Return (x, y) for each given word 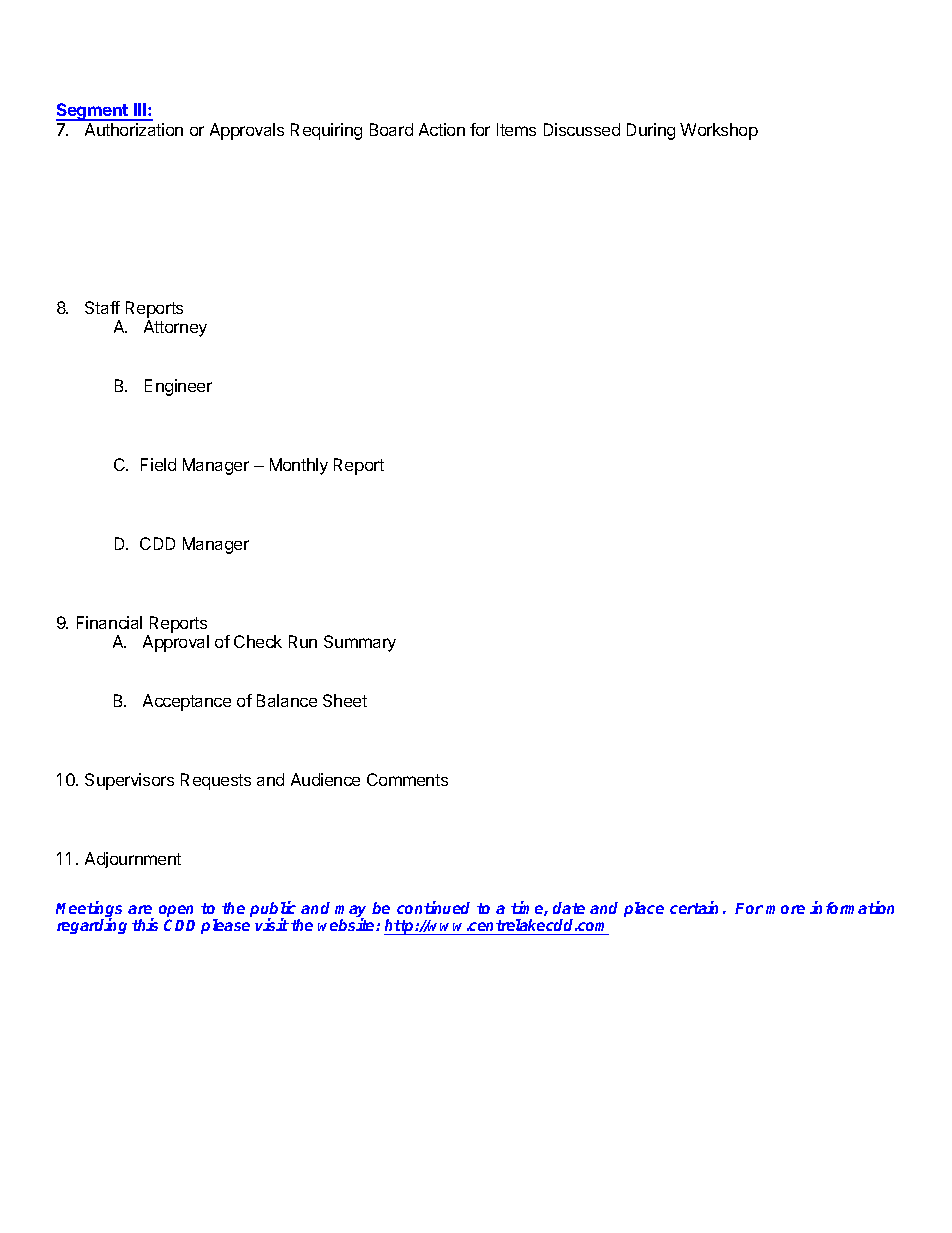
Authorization (134, 129)
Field (158, 464)
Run (303, 641)
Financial (109, 622)
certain (694, 907)
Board (391, 129)
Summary (360, 643)
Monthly (299, 466)
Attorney (175, 328)
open (176, 912)
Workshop (719, 131)
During (651, 131)
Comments (407, 779)
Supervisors (129, 781)
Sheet (345, 700)
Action (442, 129)
